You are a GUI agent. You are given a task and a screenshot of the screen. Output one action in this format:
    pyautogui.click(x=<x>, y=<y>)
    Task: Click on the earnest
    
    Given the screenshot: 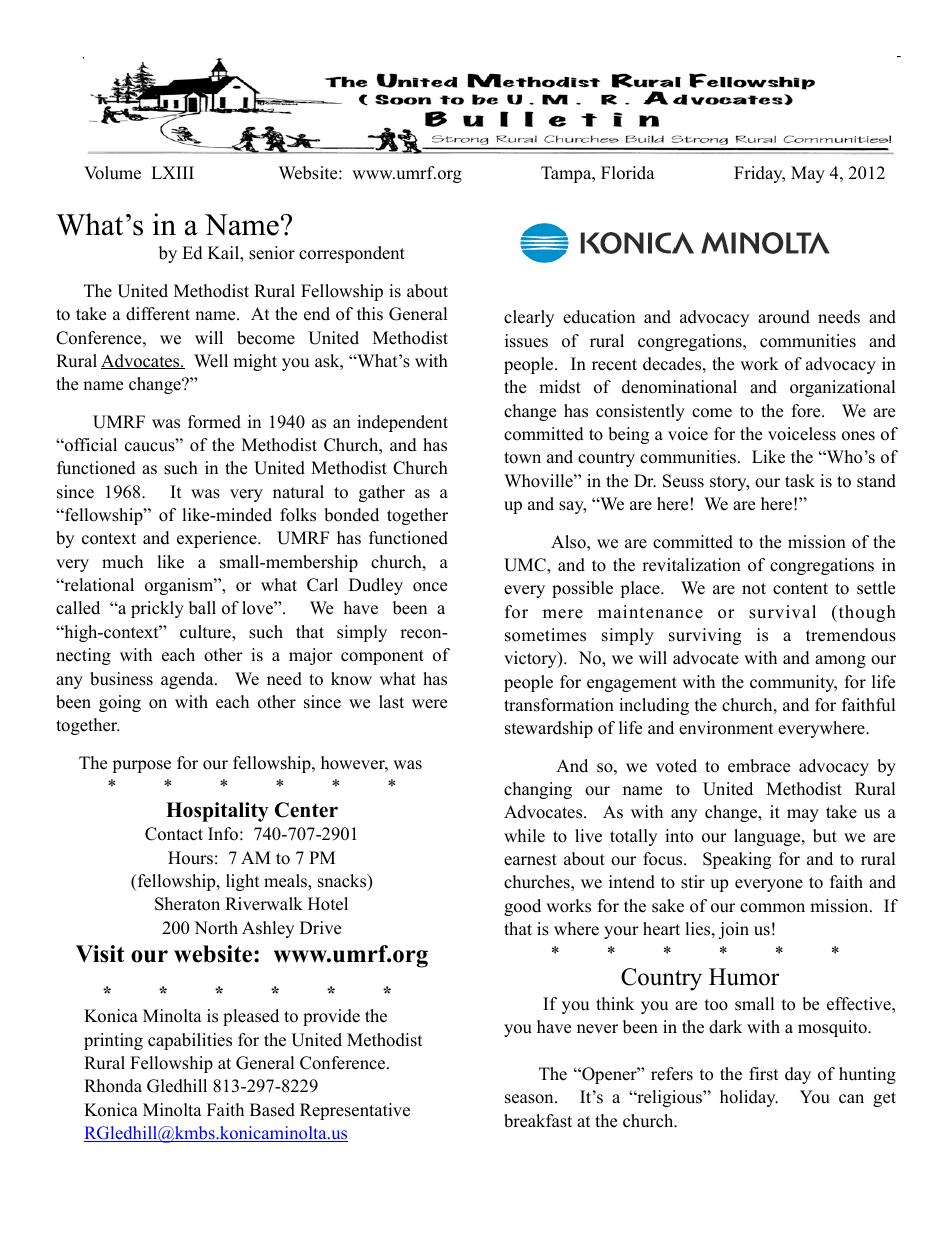 What is the action you would take?
    pyautogui.click(x=530, y=860)
